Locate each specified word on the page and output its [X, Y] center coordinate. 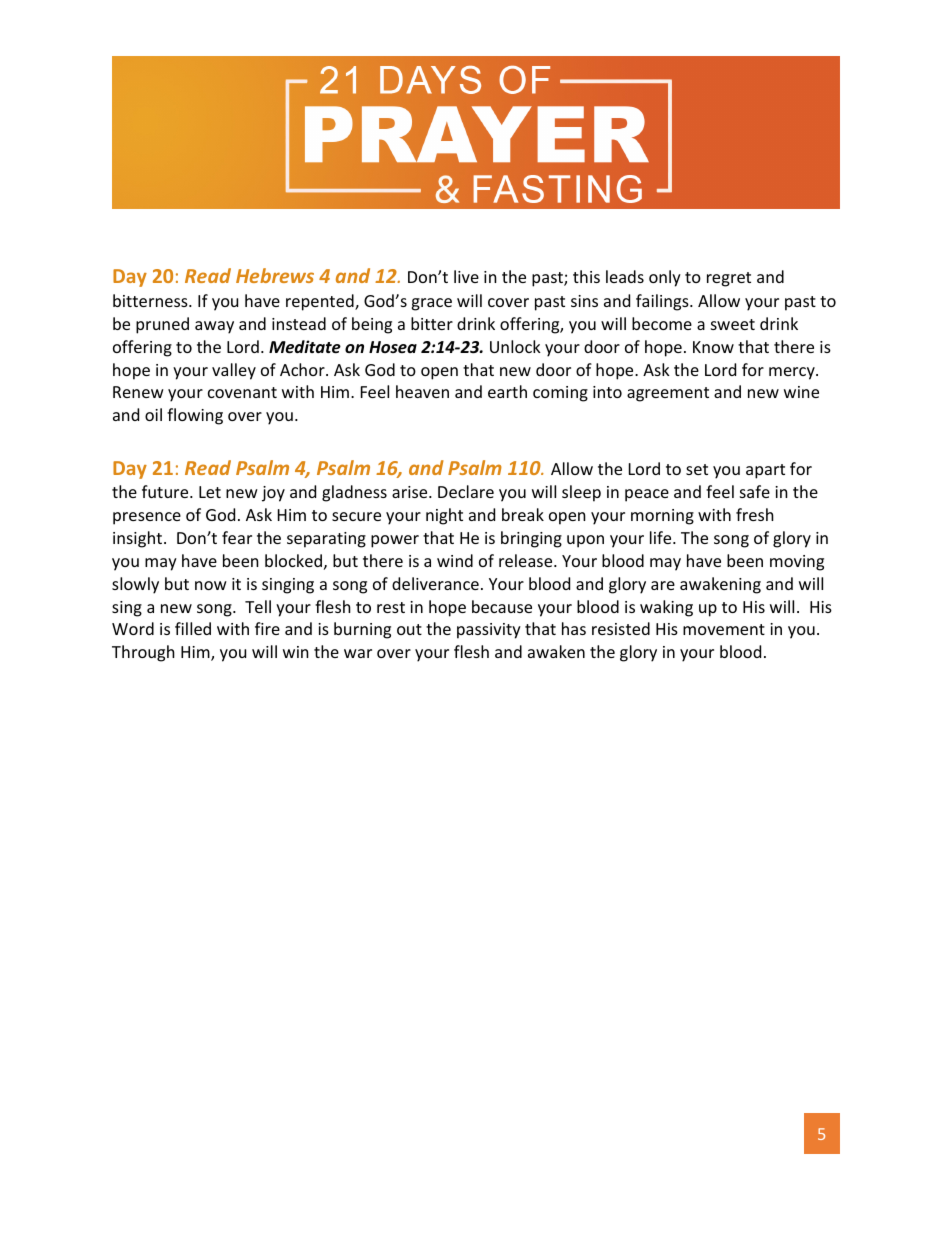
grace [431, 304]
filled [193, 628]
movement [724, 629]
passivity [489, 631]
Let [210, 492]
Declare [466, 491]
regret [729, 279]
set [697, 469]
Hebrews [275, 275]
